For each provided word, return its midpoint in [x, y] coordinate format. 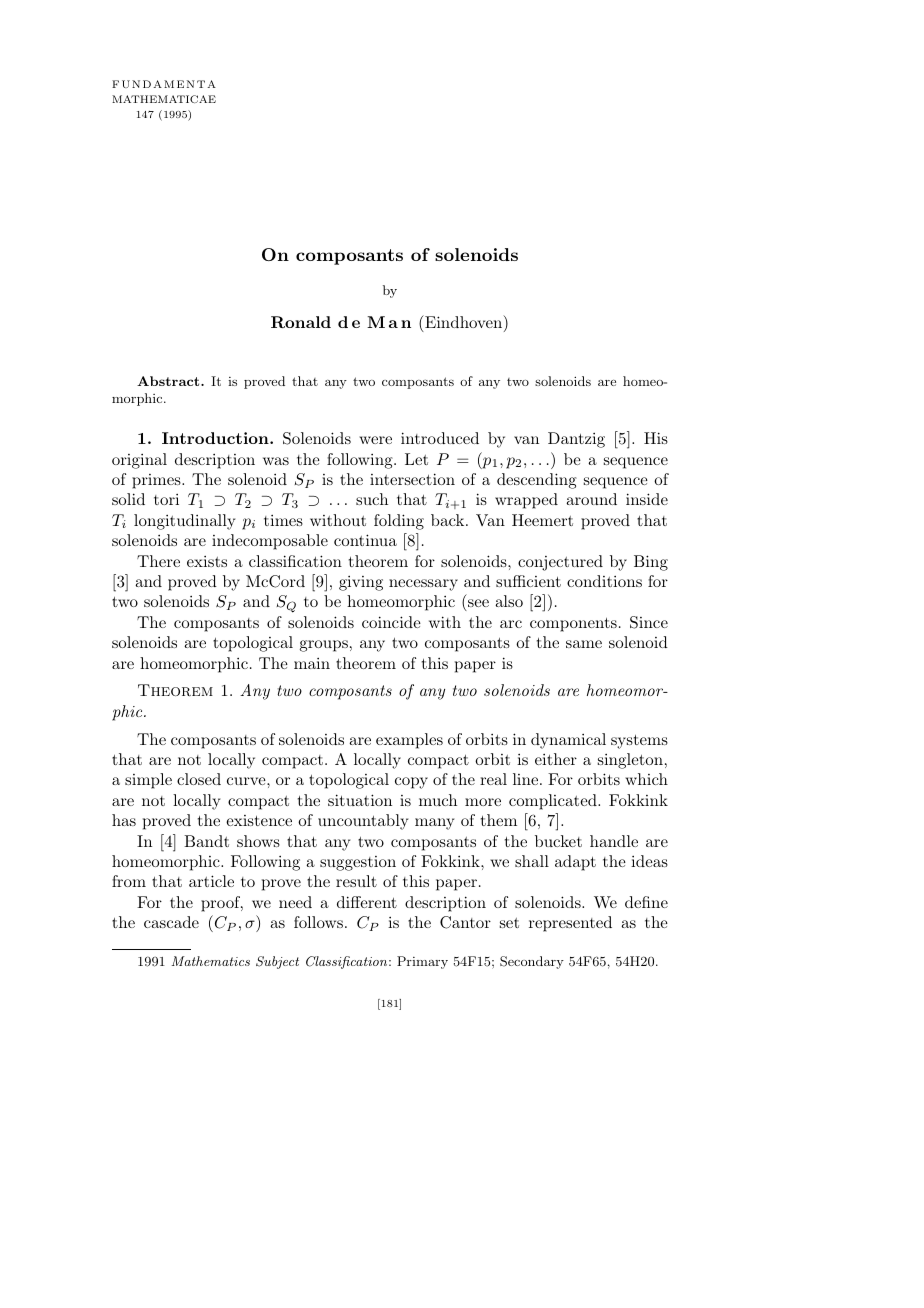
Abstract [169, 381]
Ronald [301, 322]
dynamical [568, 741]
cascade [171, 922]
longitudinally [184, 522]
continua [365, 540]
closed [199, 779]
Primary [422, 962]
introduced [440, 438]
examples [409, 741]
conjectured [560, 563]
